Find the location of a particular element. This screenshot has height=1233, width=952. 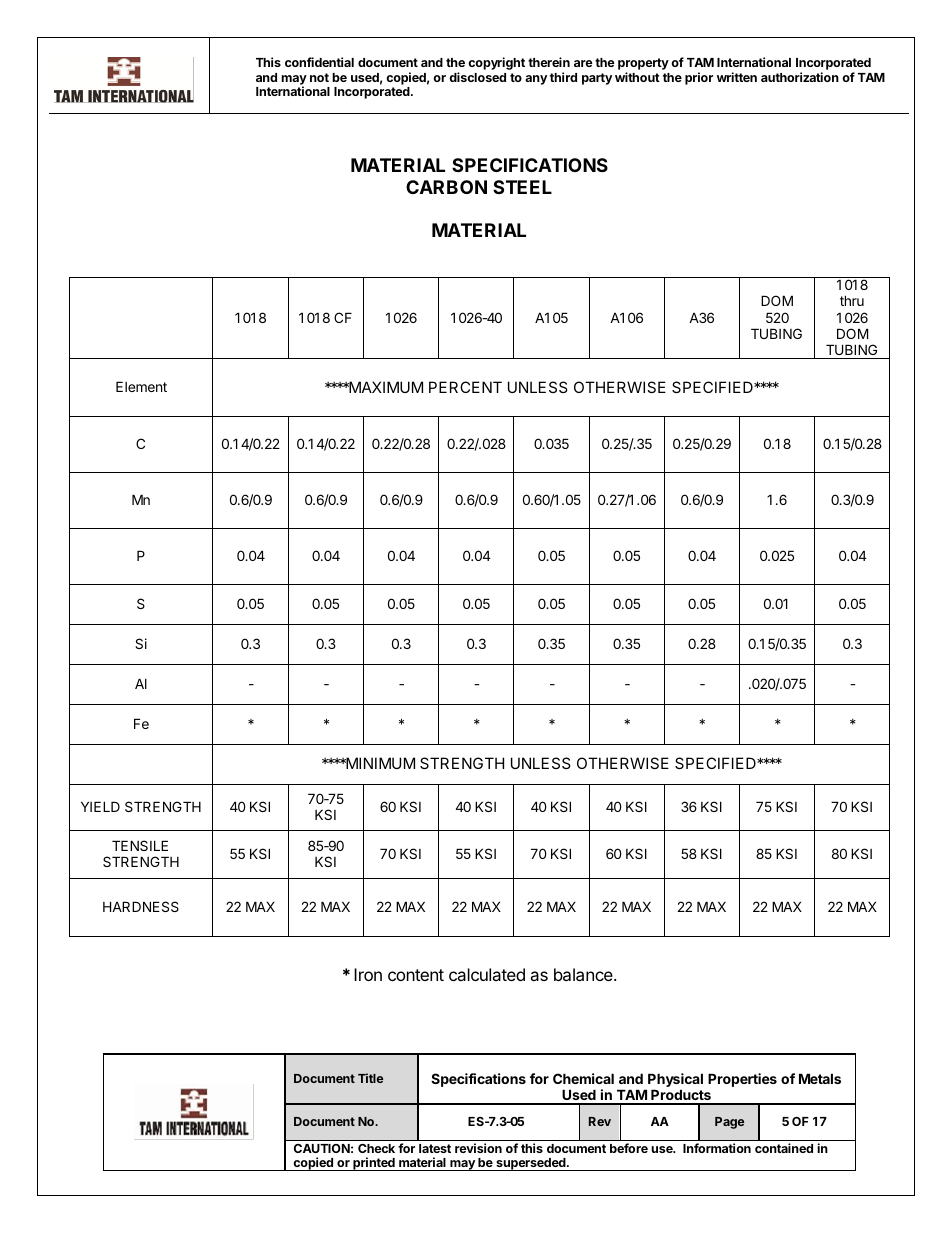

PERCENT is located at coordinates (465, 387).
